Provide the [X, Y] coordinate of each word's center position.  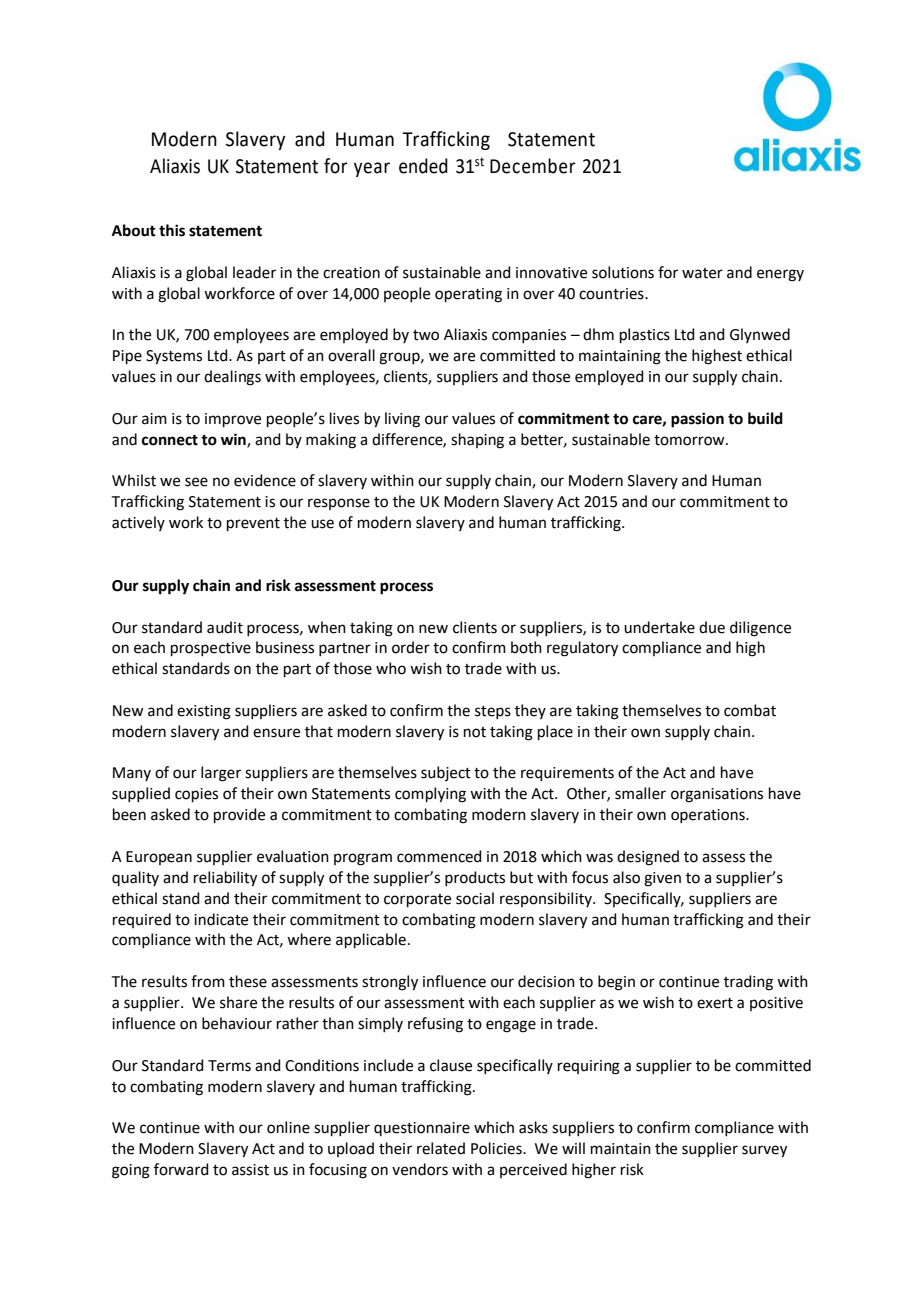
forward [181, 1169]
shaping [477, 441]
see [196, 482]
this [172, 230]
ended [423, 166]
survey [764, 1151]
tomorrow [690, 440]
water [702, 273]
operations [709, 816]
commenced [439, 856]
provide [239, 815]
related [441, 1148]
